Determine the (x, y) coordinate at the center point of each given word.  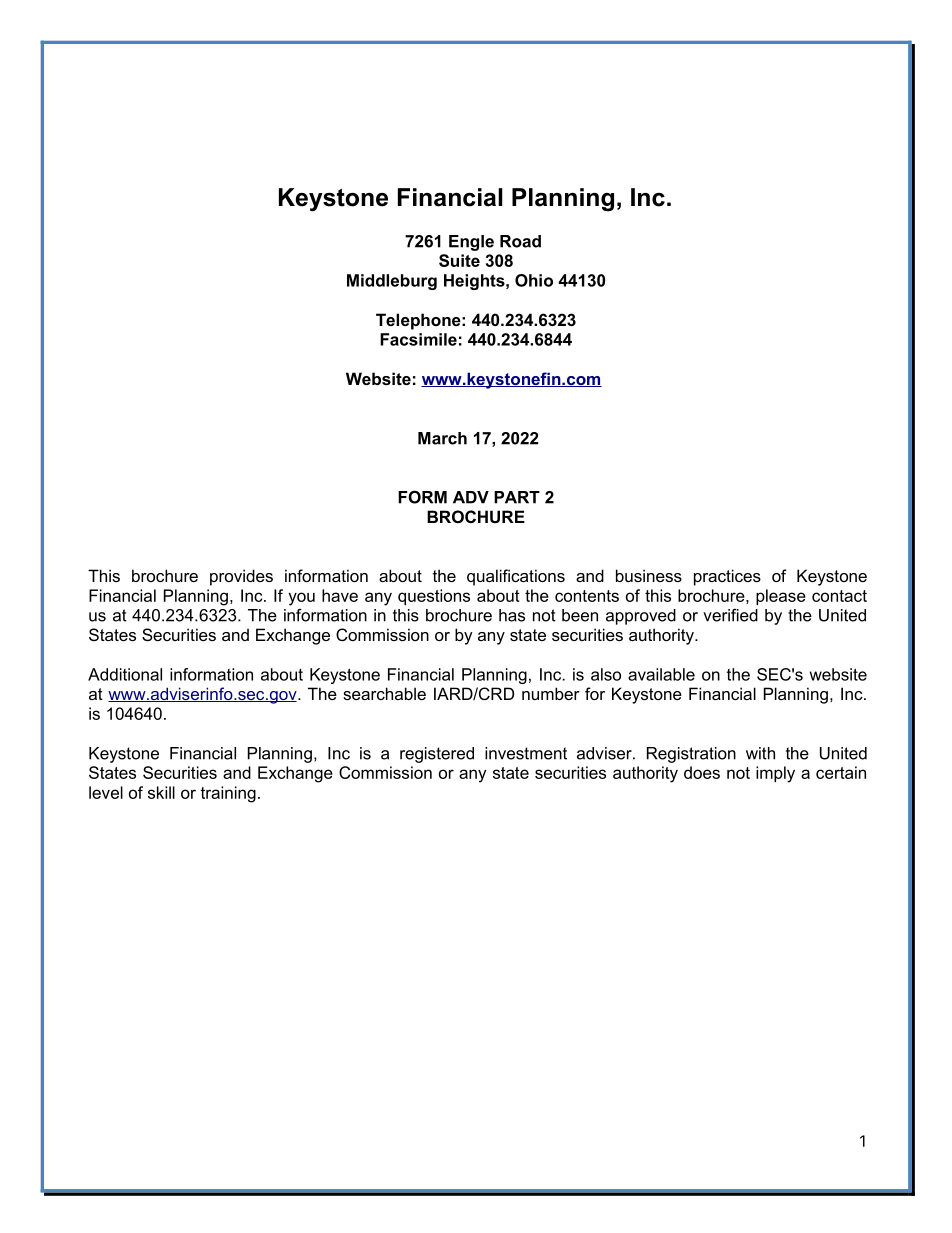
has (512, 615)
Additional (125, 674)
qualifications (516, 577)
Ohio (534, 280)
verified (730, 615)
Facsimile (418, 339)
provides (241, 577)
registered (437, 755)
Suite (459, 260)
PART (517, 497)
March (442, 438)
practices (727, 577)
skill (161, 792)
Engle (471, 243)
